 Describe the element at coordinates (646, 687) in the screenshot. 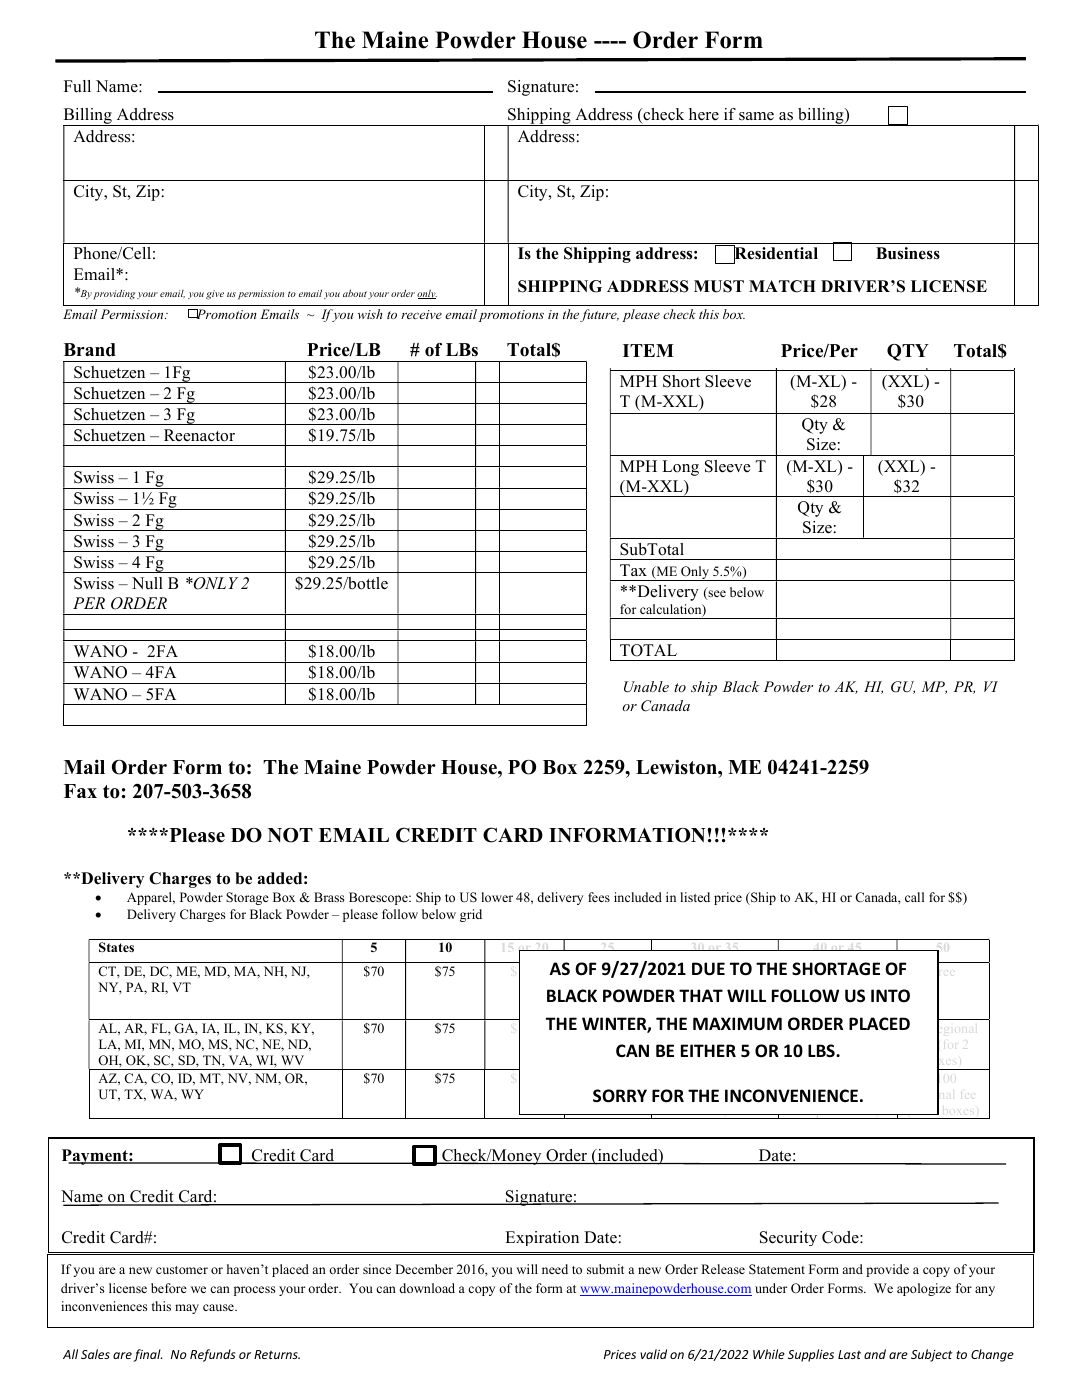

I see `Unable` at that location.
